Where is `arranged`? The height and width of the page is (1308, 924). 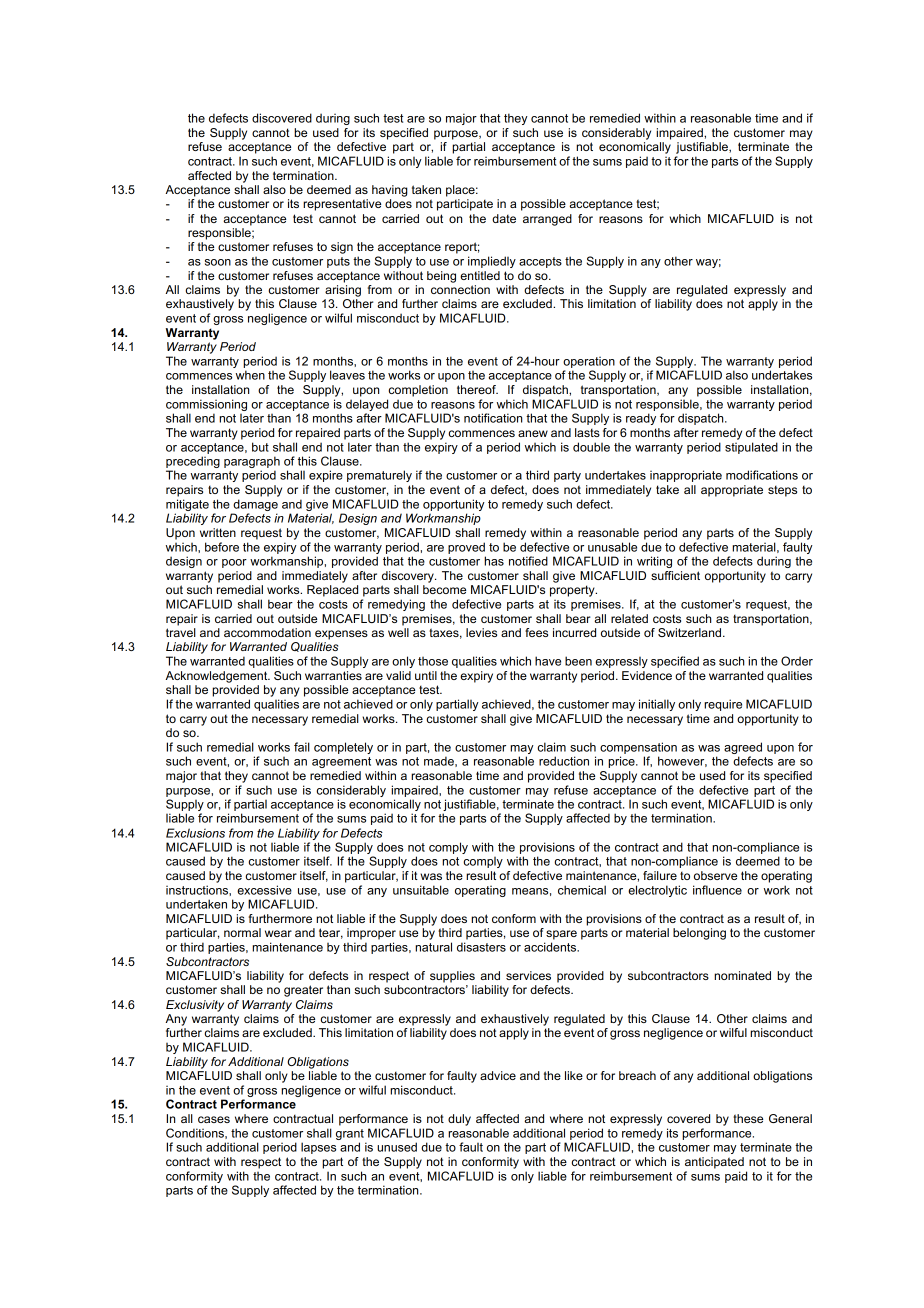
arranged is located at coordinates (547, 220).
